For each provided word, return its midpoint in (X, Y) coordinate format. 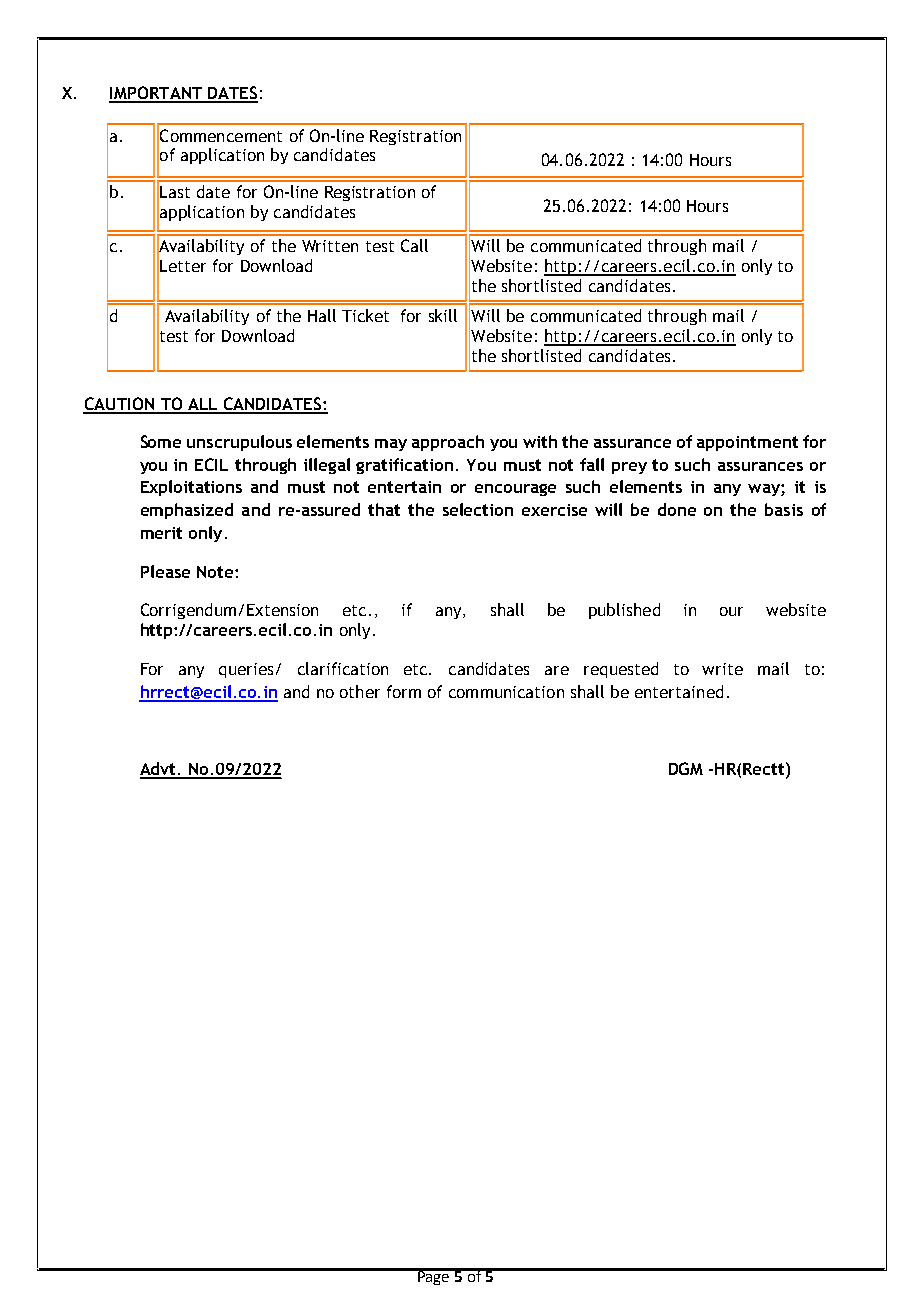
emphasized (187, 511)
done (677, 509)
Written (330, 246)
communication (506, 692)
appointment (747, 443)
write (722, 669)
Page (434, 1277)
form (404, 691)
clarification (343, 668)
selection (478, 509)
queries (246, 670)
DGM (686, 768)
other (360, 691)
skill (443, 315)
